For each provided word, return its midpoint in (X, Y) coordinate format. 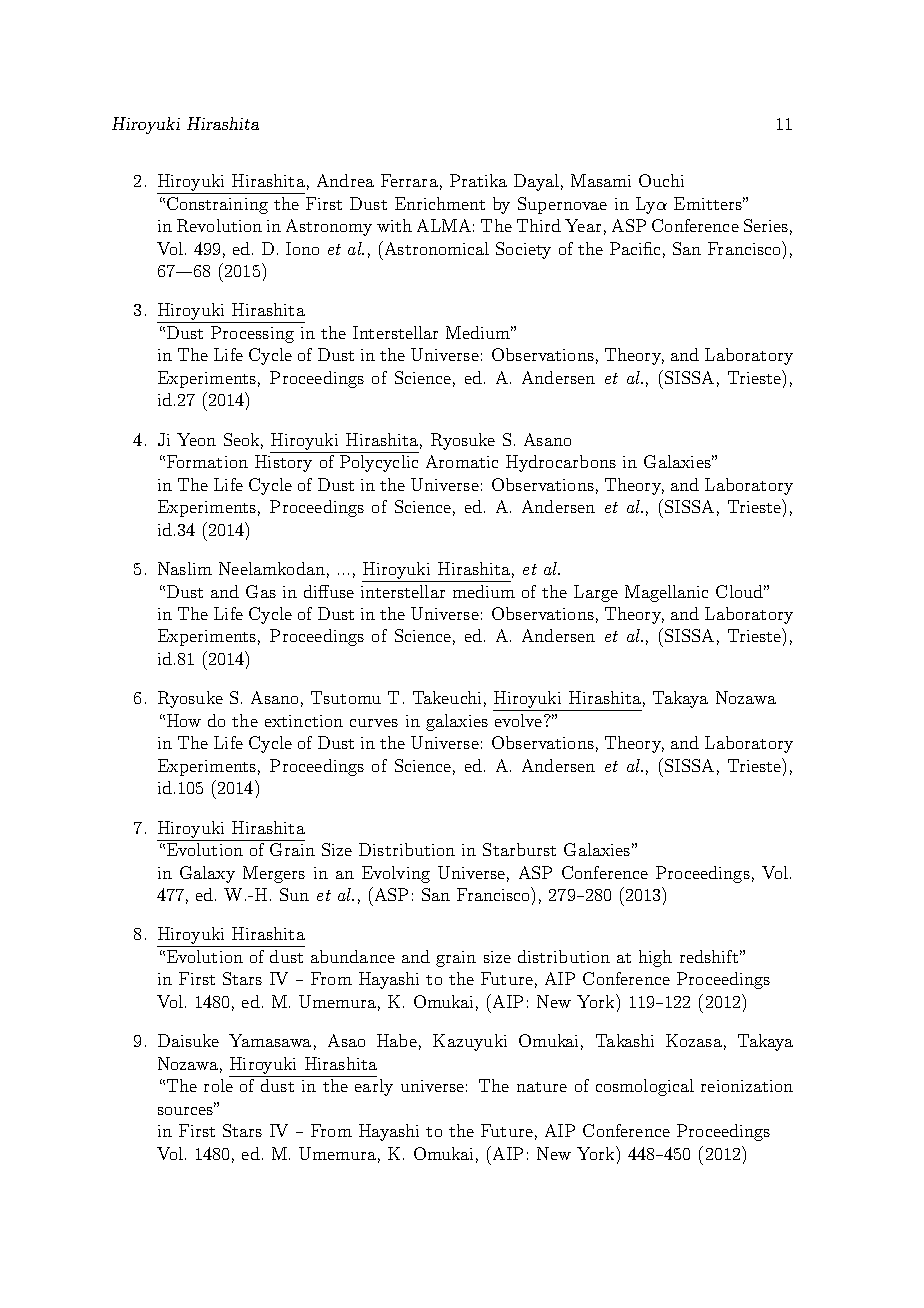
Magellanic (666, 593)
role (218, 1085)
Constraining (217, 205)
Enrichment (440, 203)
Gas (261, 591)
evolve (520, 720)
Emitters (709, 203)
